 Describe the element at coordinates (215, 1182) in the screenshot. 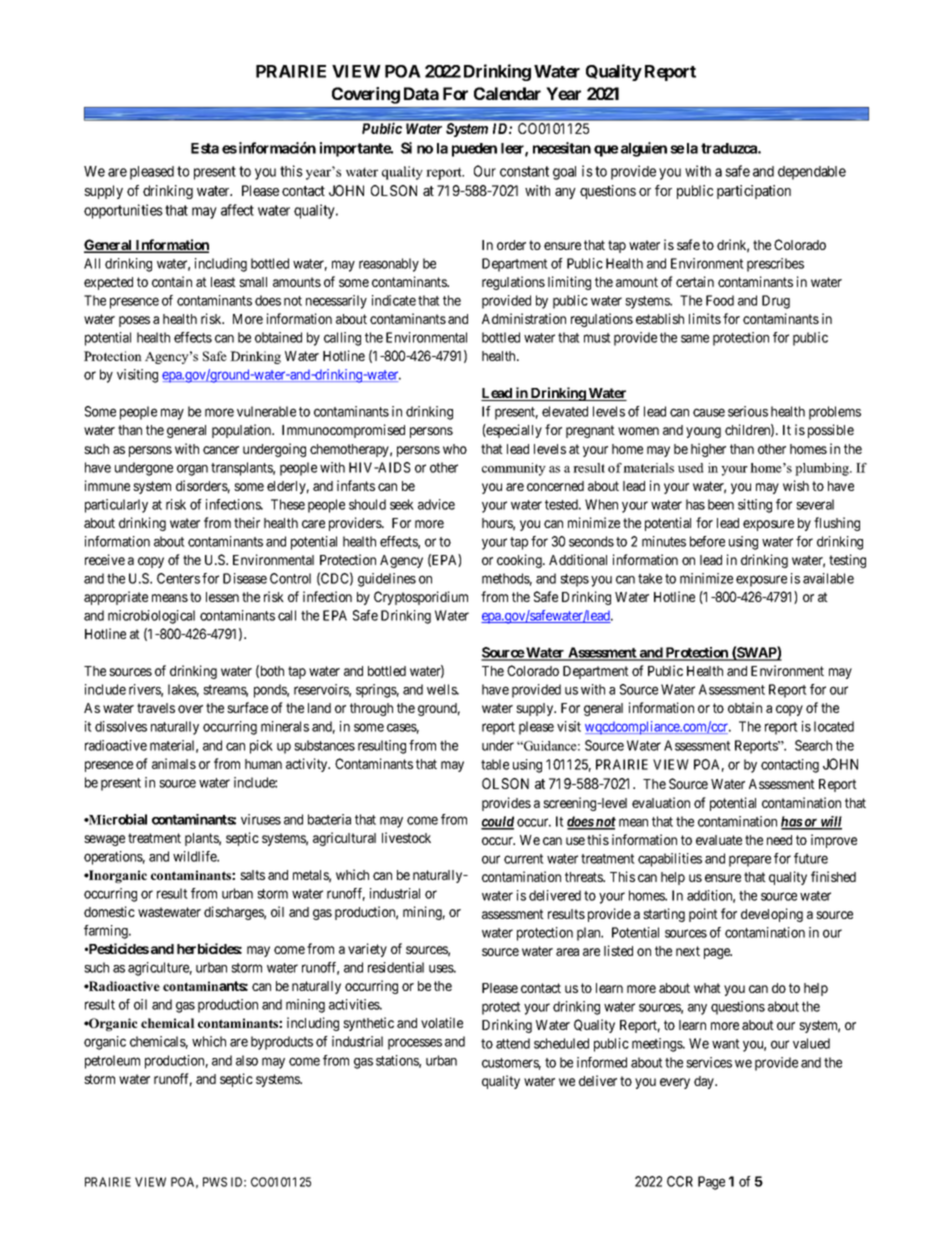

I see `PWS` at that location.
